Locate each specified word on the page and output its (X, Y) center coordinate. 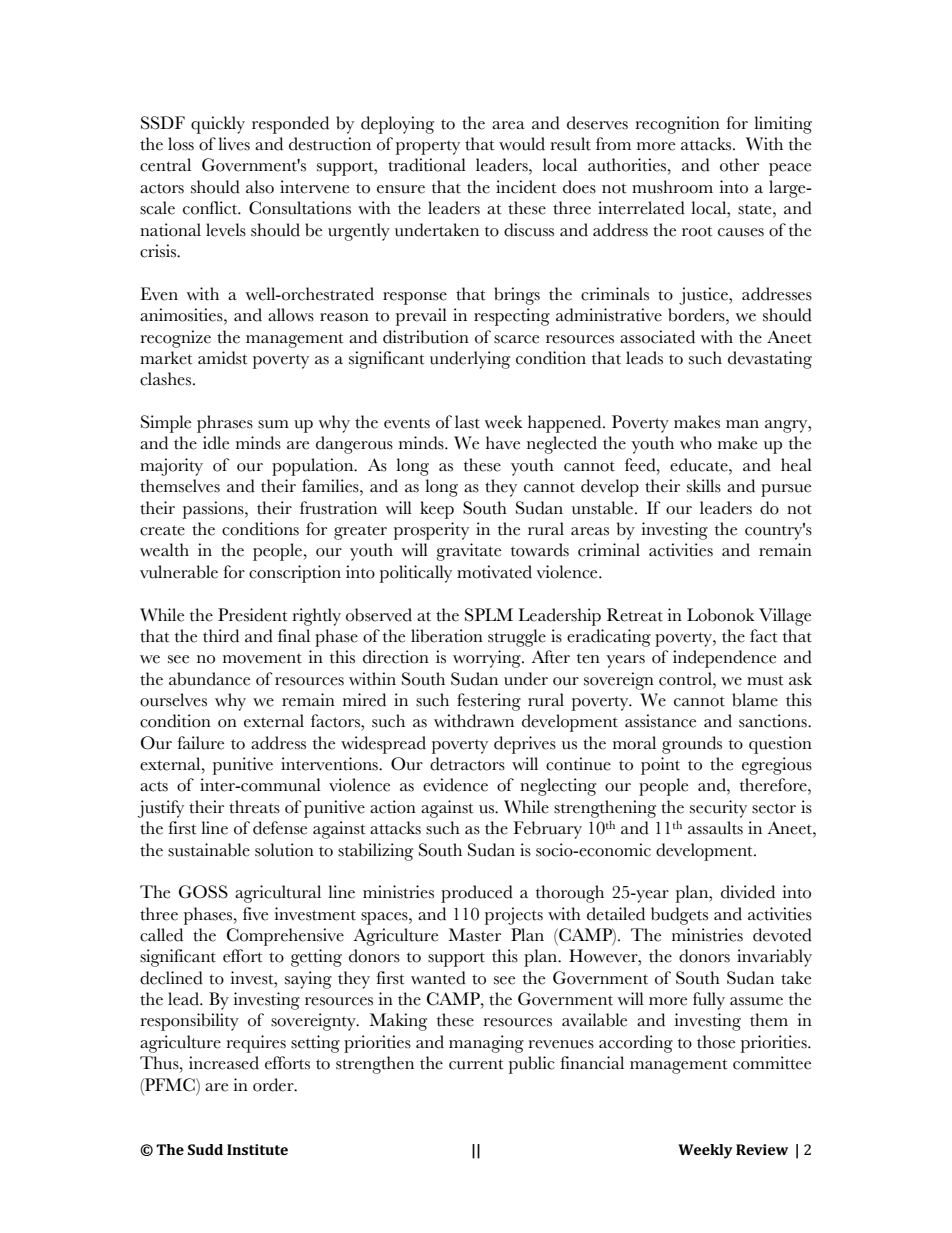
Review (762, 1149)
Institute (257, 1149)
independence (724, 659)
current (476, 1064)
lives (234, 144)
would (522, 144)
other (739, 165)
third (221, 636)
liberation (447, 636)
